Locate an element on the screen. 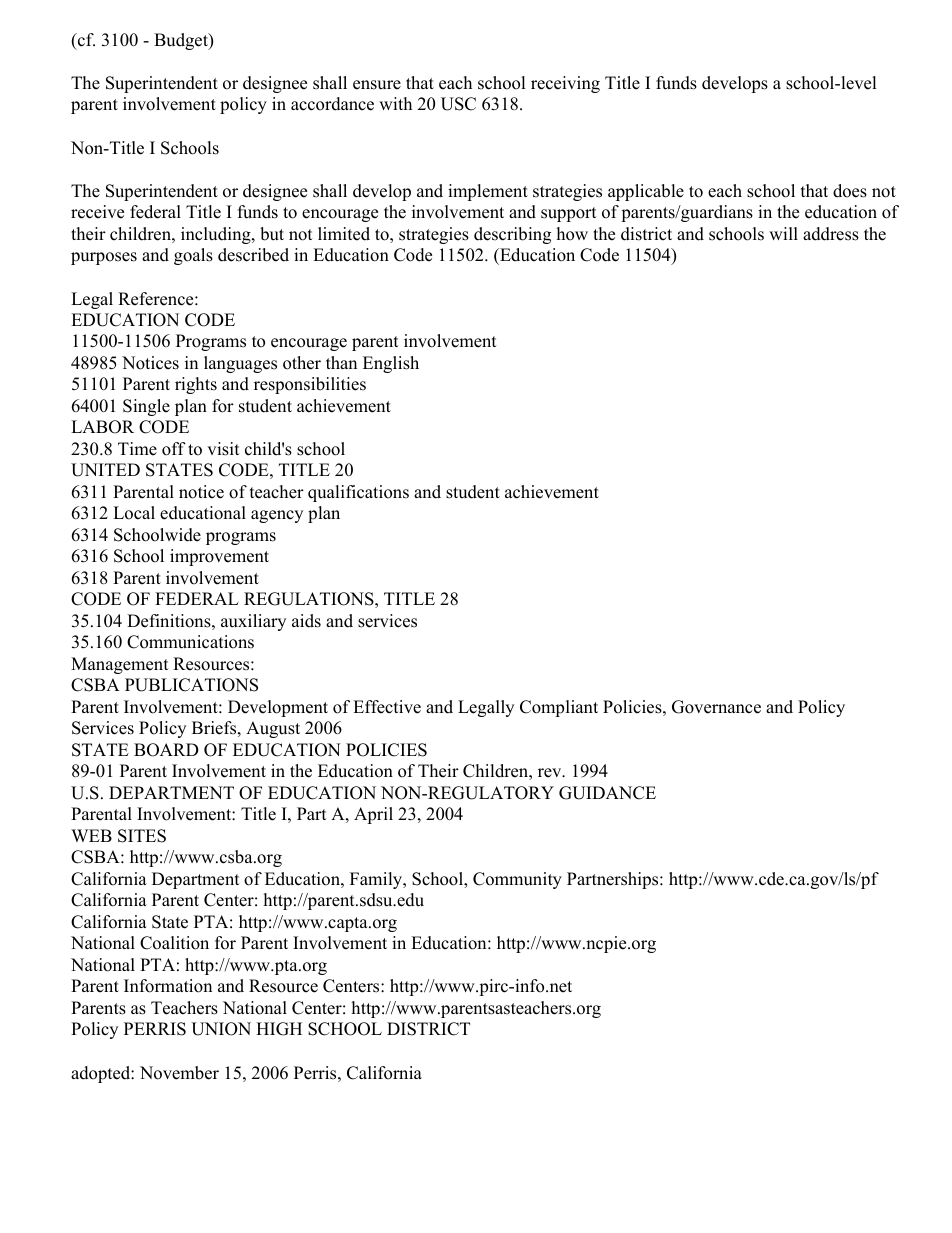 The width and height of the screenshot is (952, 1233). UNION is located at coordinates (221, 1029).
